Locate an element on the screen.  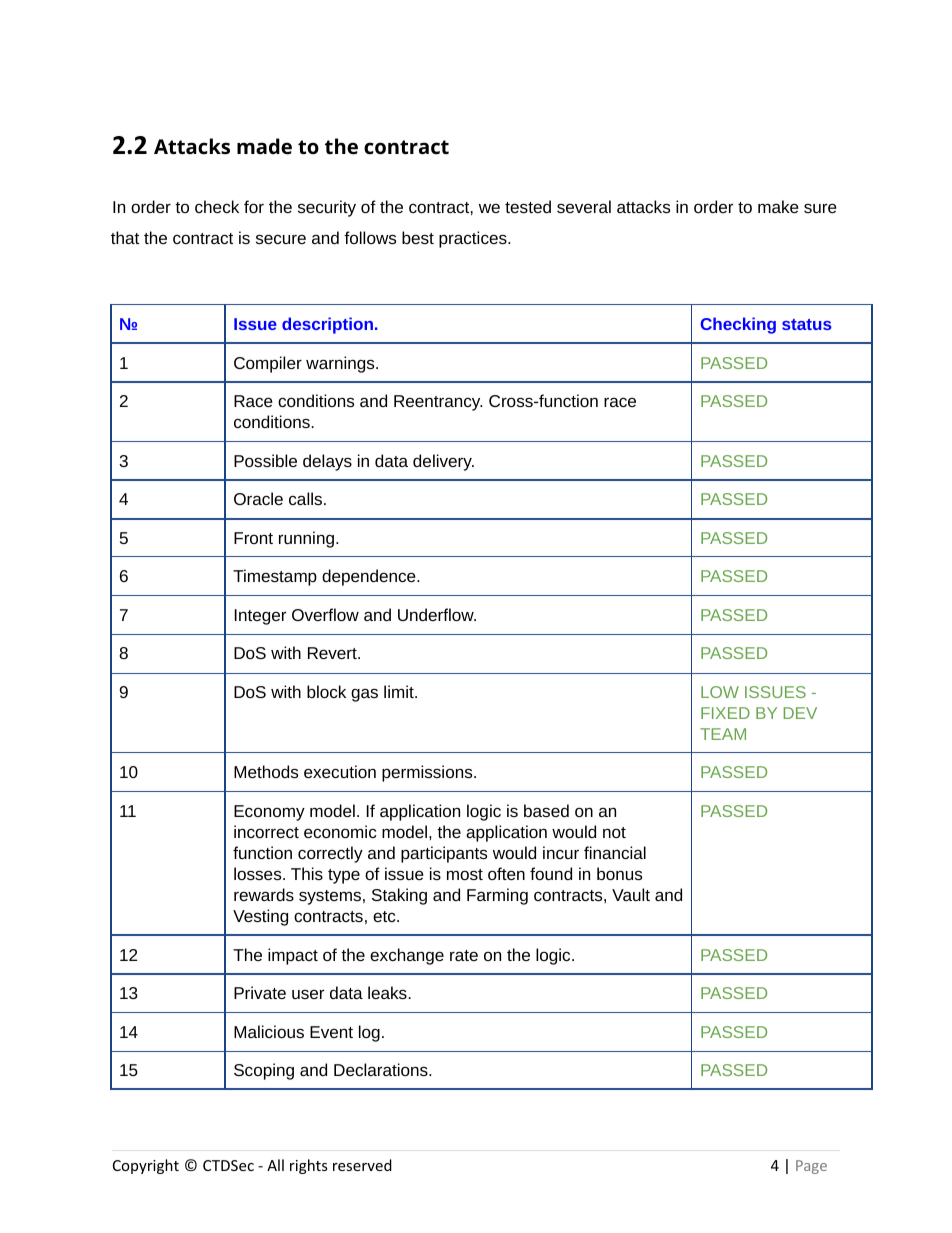
make is located at coordinates (778, 206).
